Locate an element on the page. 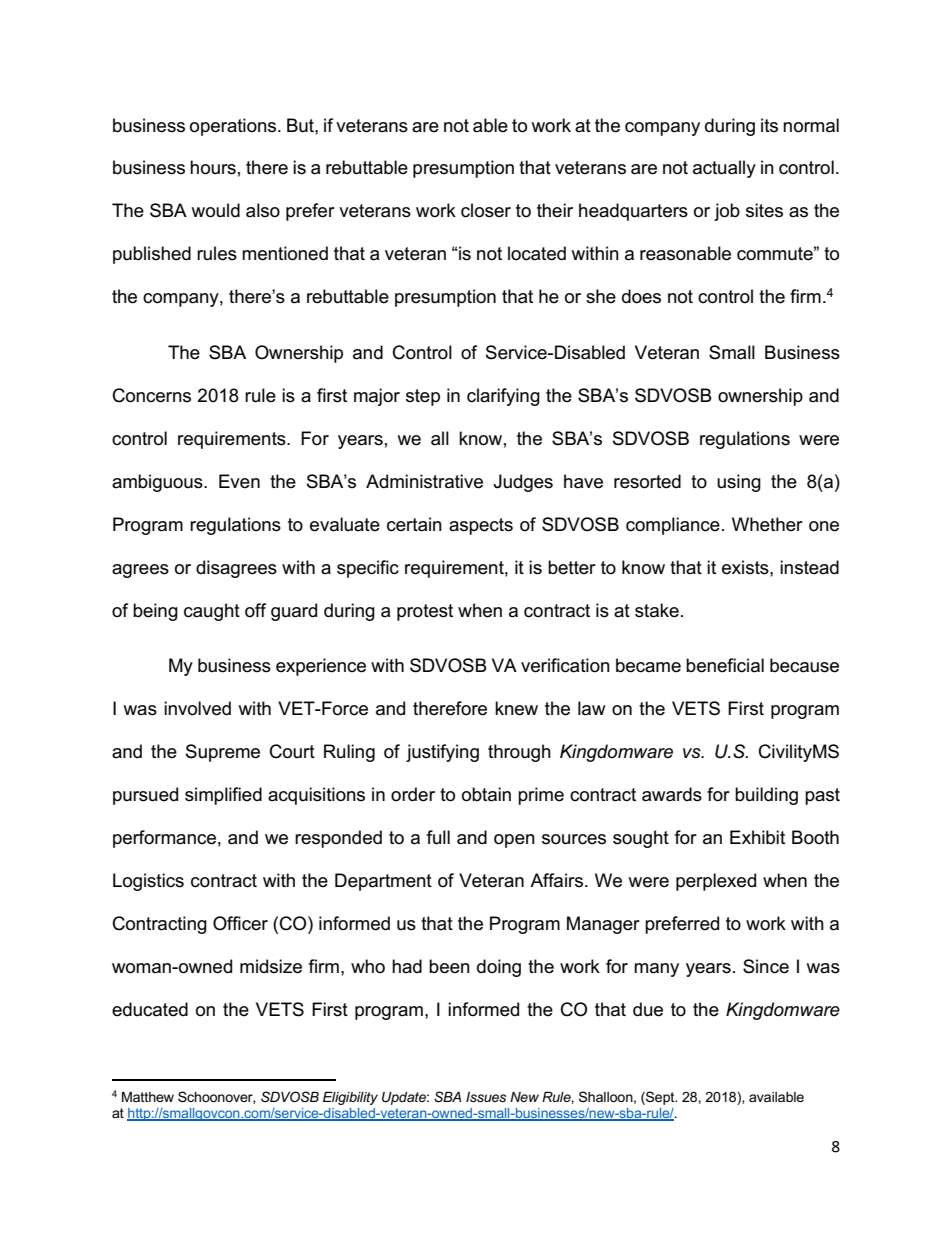  hours is located at coordinates (213, 167).
